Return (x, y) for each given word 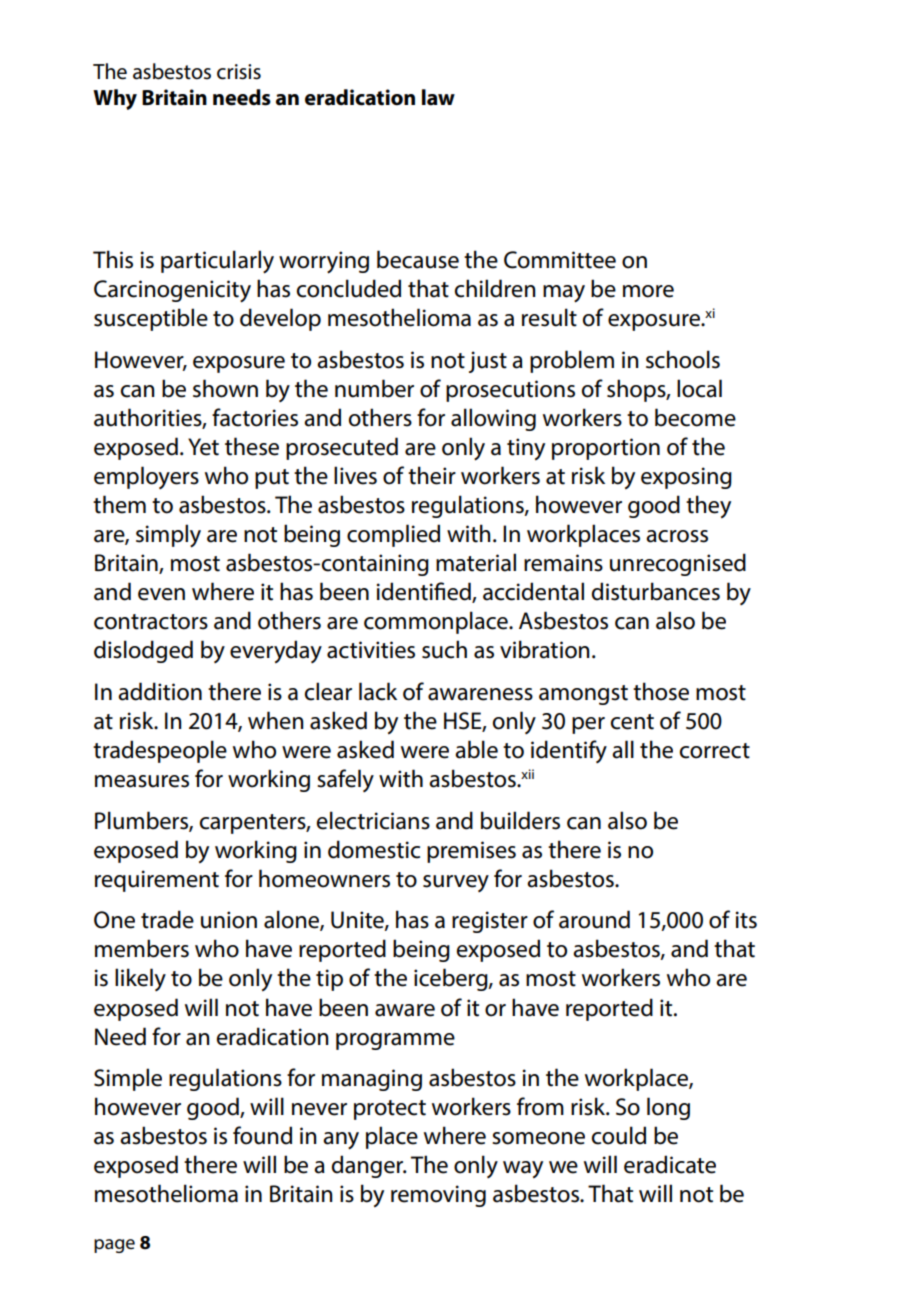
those (661, 691)
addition (160, 691)
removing (438, 1196)
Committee (560, 260)
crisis (239, 72)
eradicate (670, 1164)
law (438, 97)
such (444, 649)
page (114, 1246)
